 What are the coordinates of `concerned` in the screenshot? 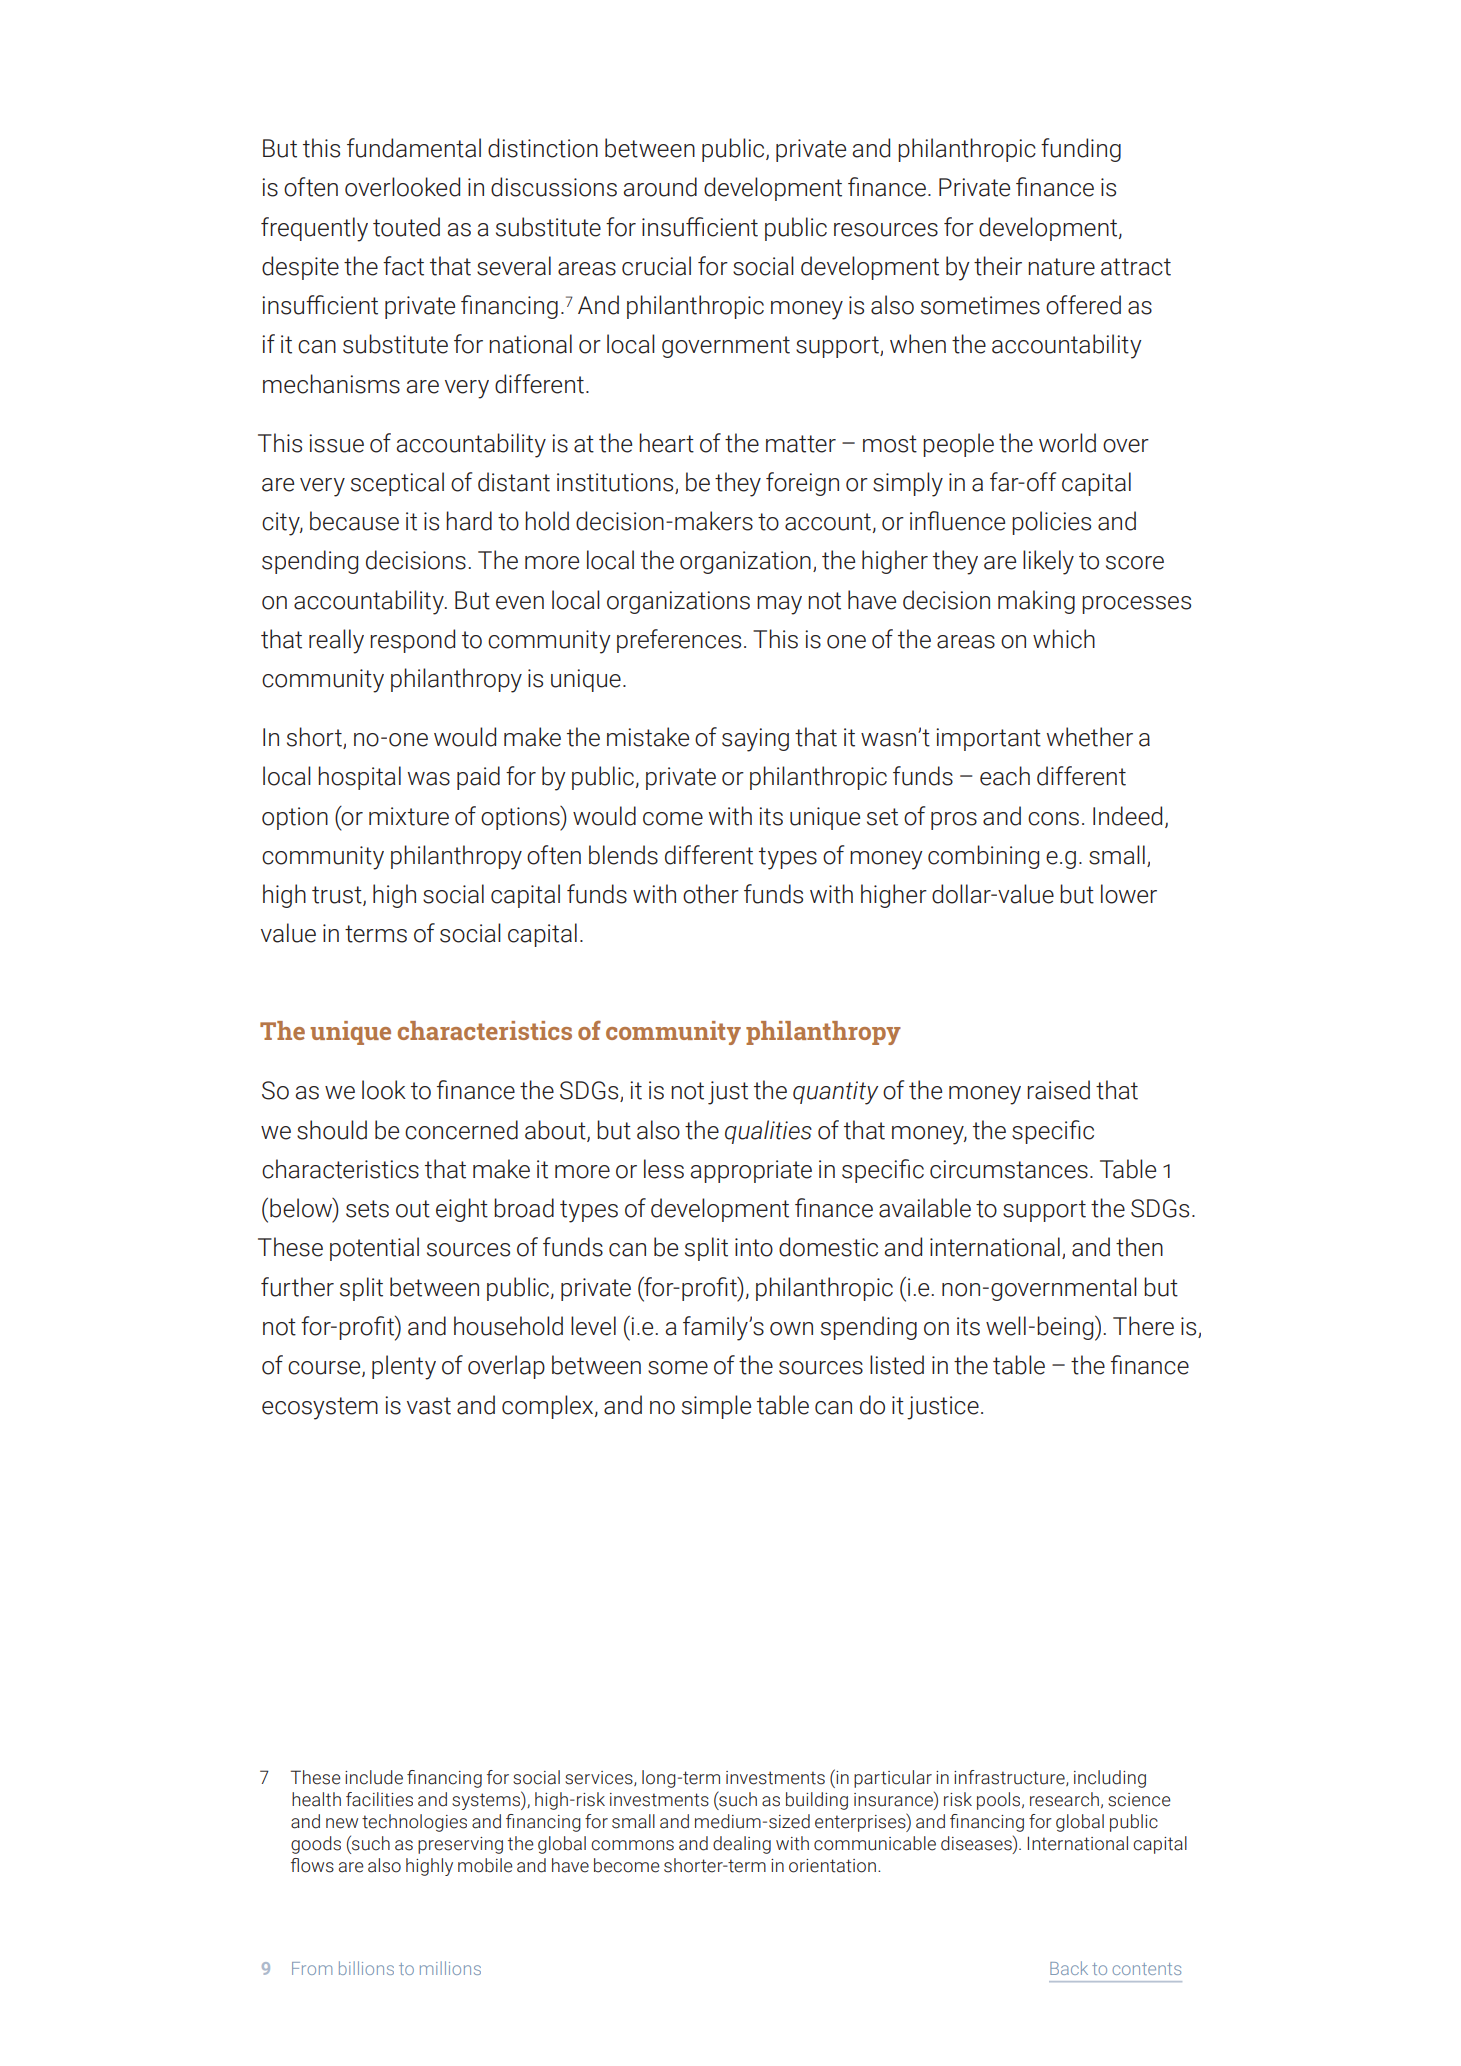 It's located at (461, 1130).
